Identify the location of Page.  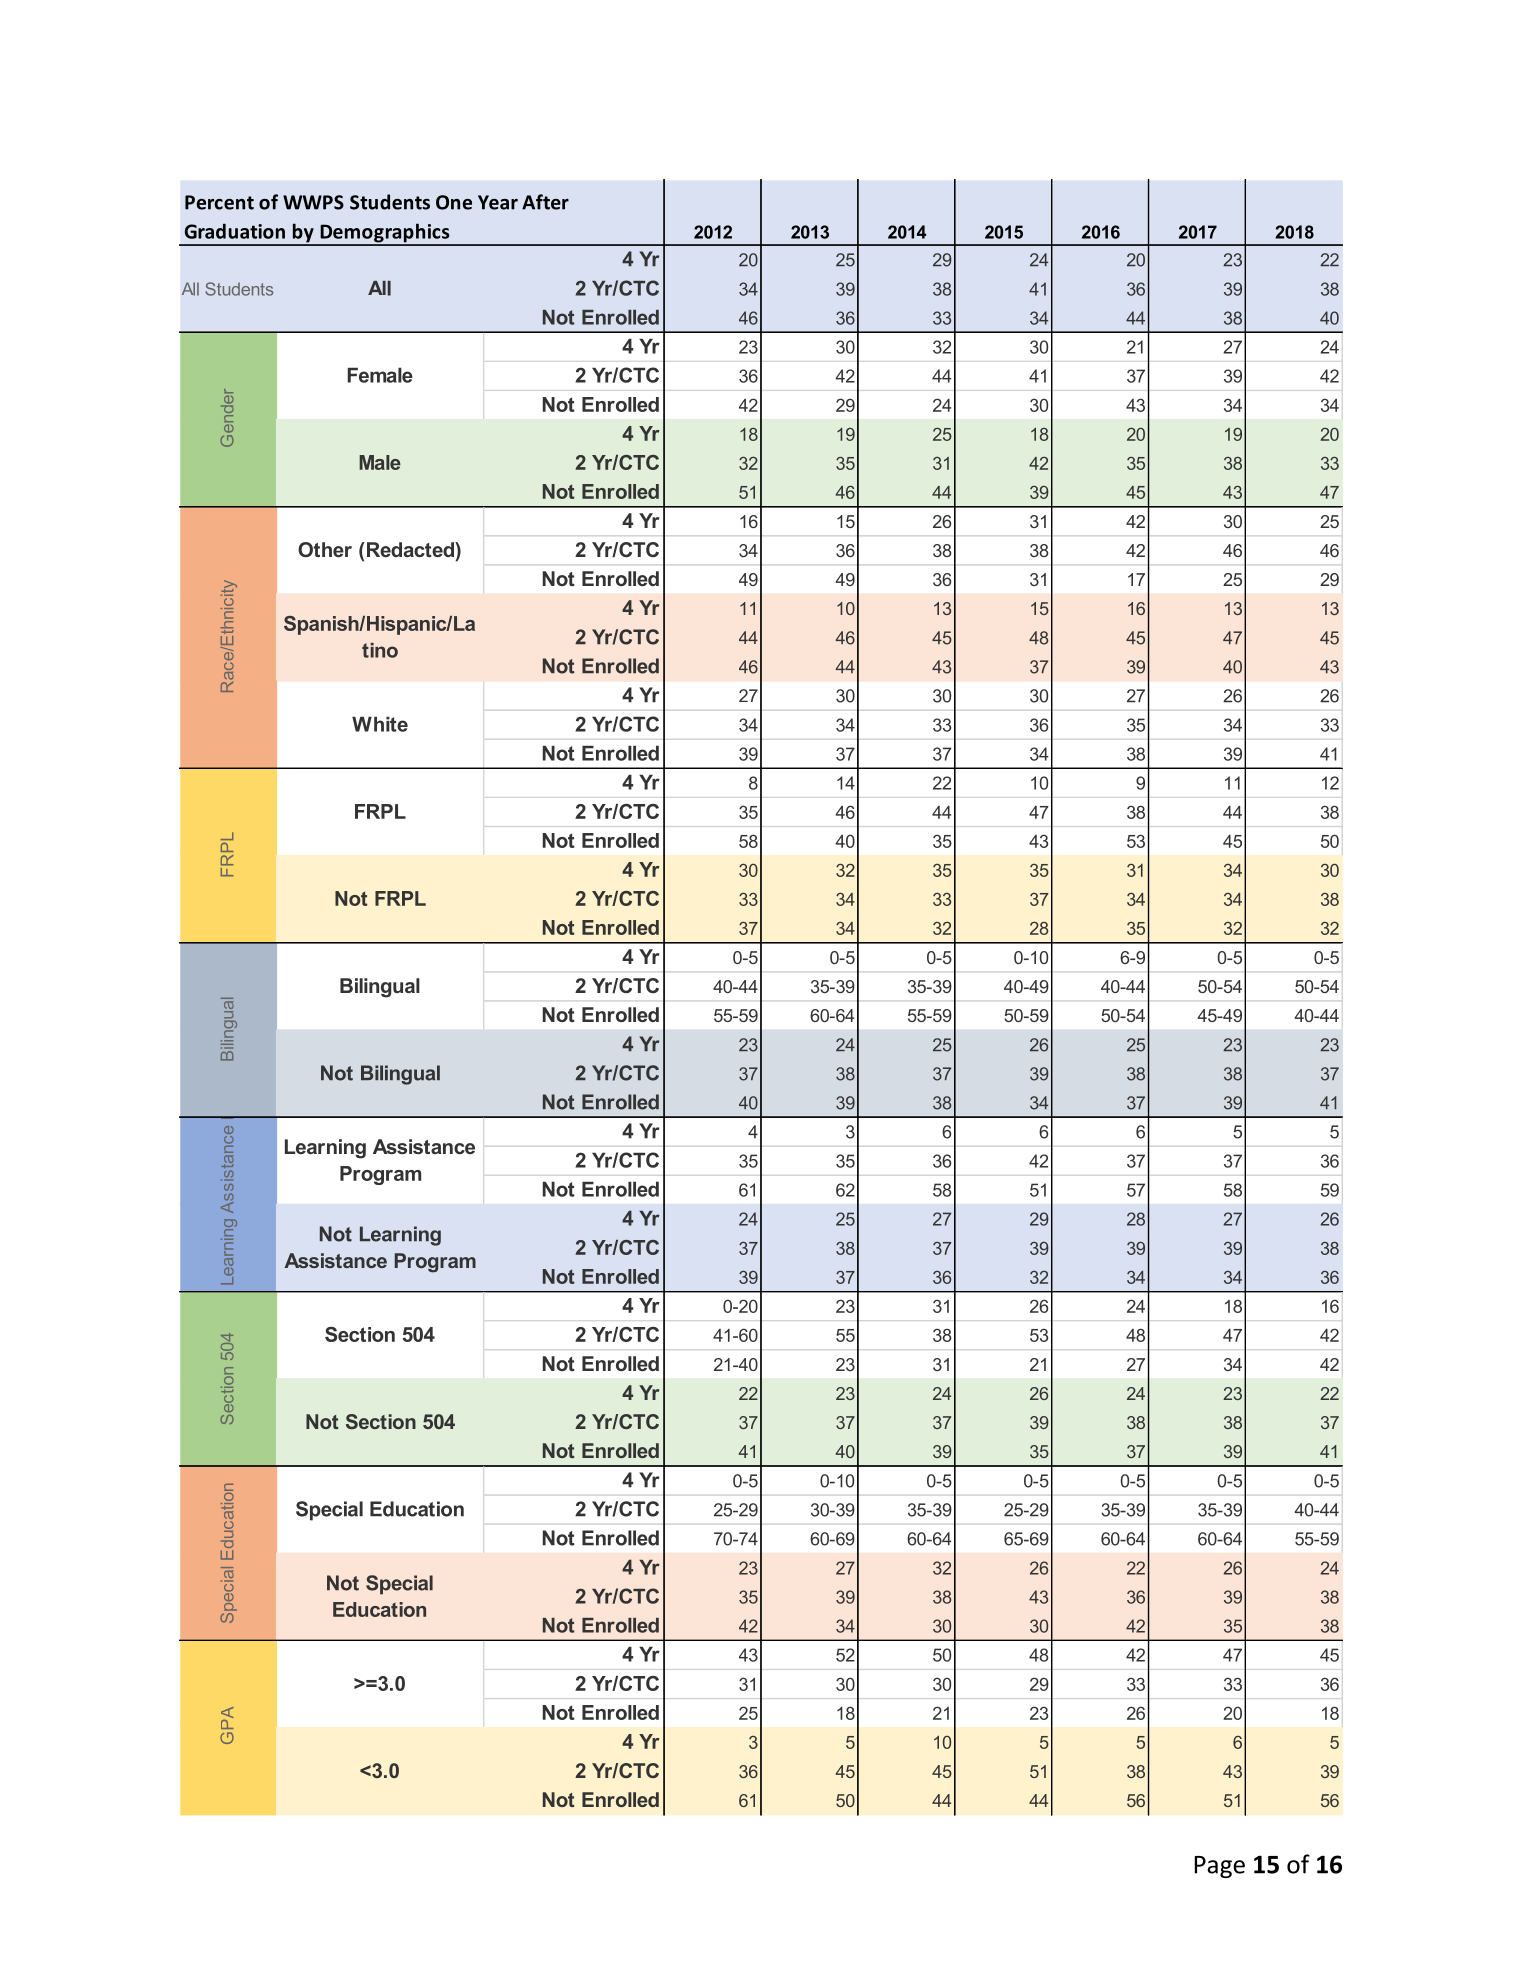
(1220, 1867).
